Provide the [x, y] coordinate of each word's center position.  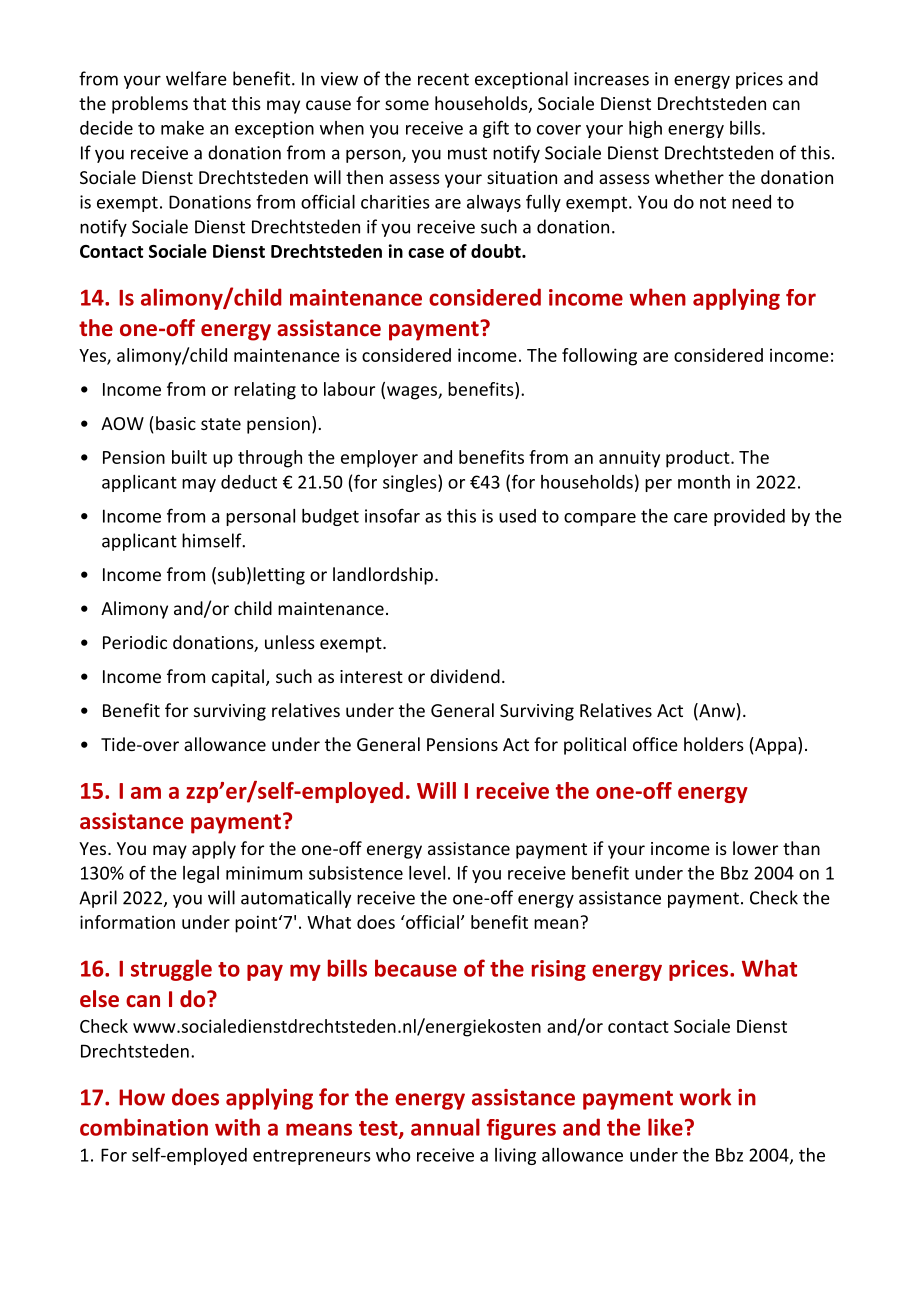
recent [443, 79]
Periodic [135, 642]
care [691, 518]
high [645, 129]
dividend [465, 676]
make [182, 128]
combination [144, 1127]
